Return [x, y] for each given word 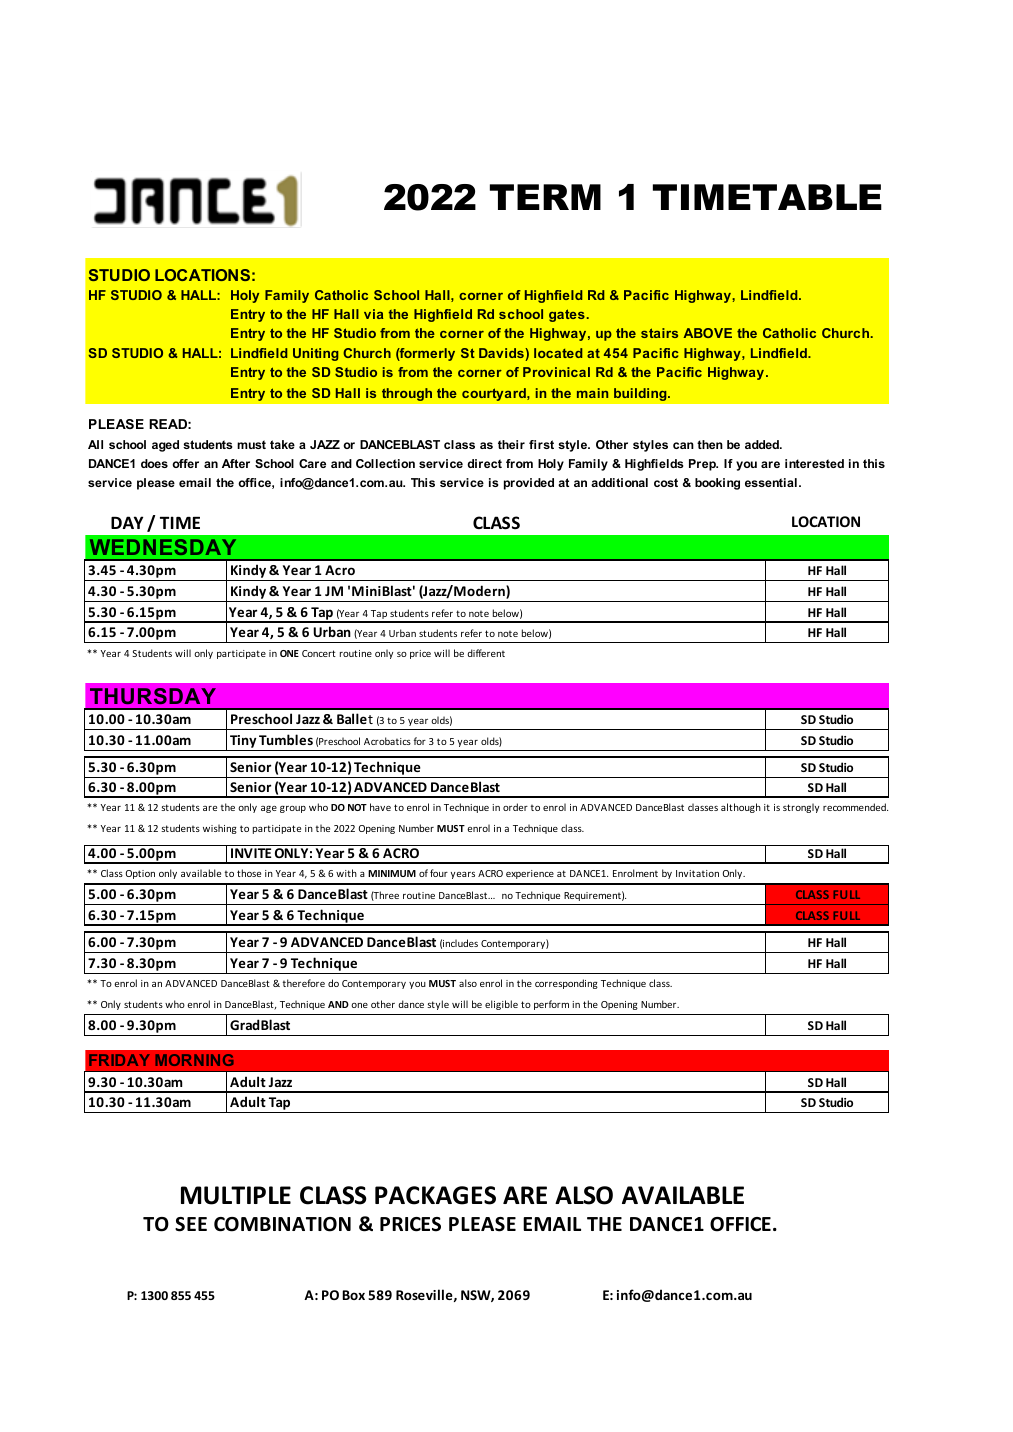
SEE [191, 1224]
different [486, 653]
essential [771, 482]
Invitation [697, 873]
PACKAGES [435, 1195]
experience [530, 874]
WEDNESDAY [163, 547]
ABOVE [707, 333]
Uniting [315, 354]
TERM [545, 197]
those [249, 873]
